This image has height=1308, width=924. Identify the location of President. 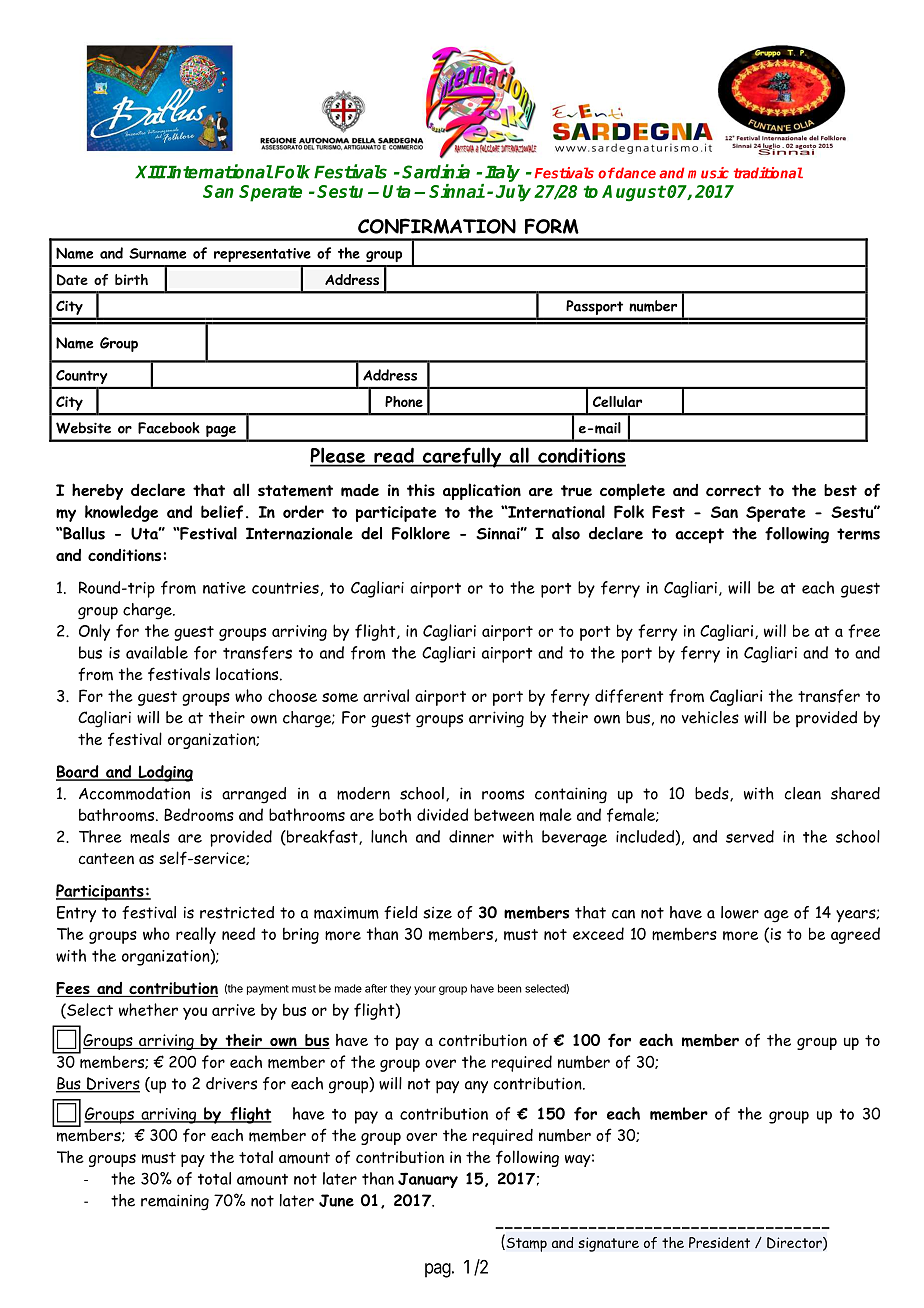
(719, 1242).
